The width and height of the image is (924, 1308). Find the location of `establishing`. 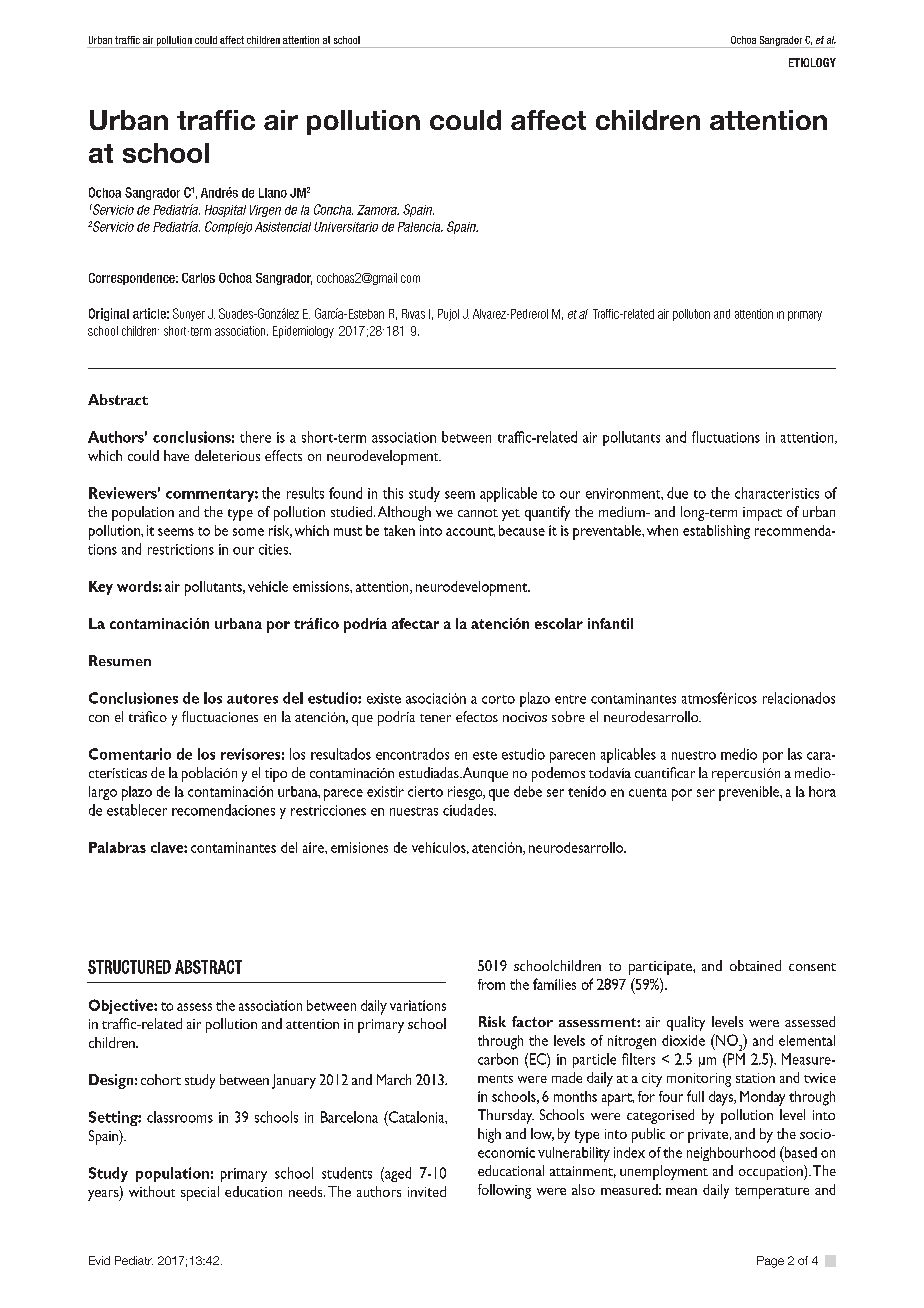

establishing is located at coordinates (716, 532).
